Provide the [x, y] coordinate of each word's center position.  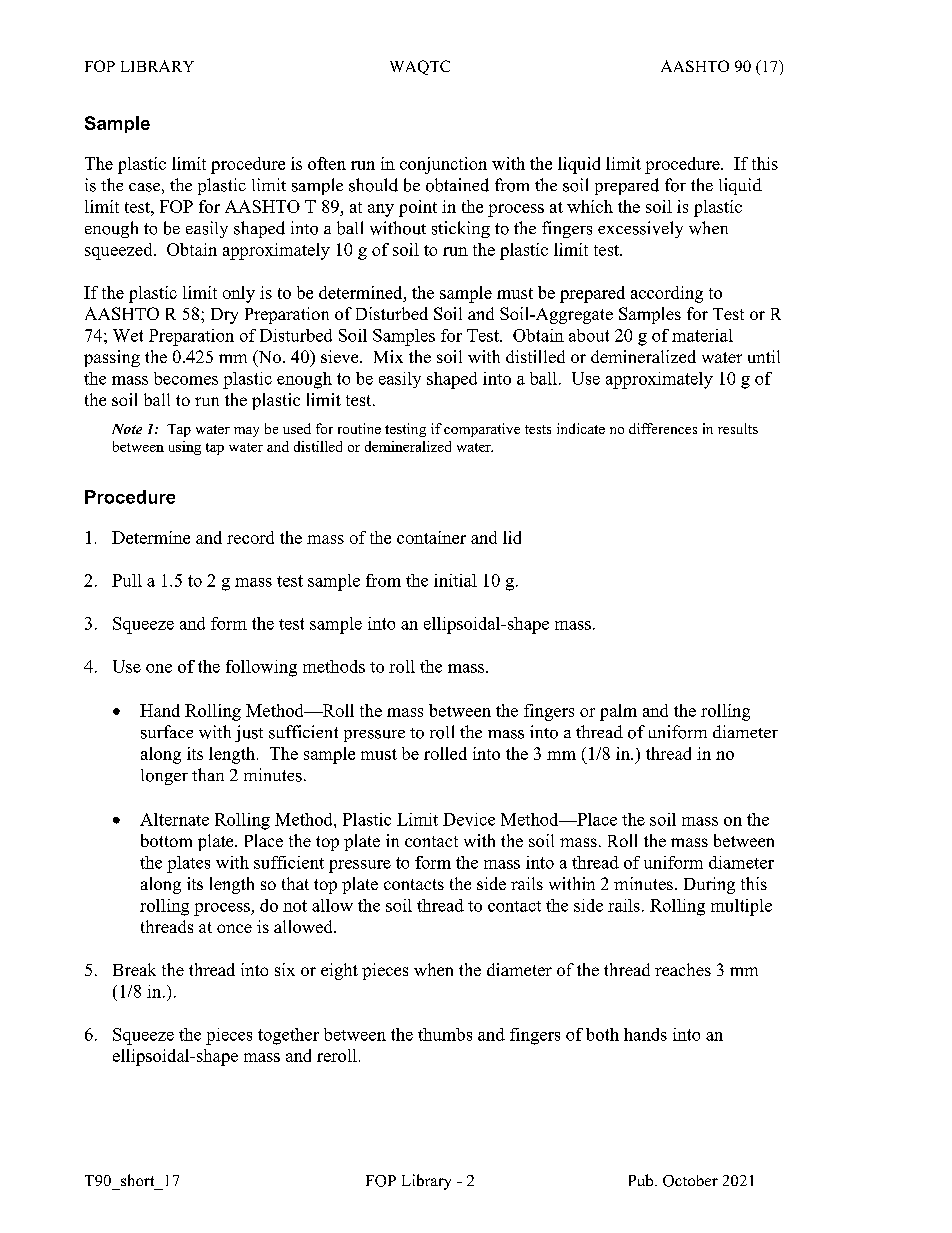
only [239, 294]
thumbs [445, 1034]
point [418, 208]
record [250, 537]
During [709, 885]
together [288, 1036]
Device [469, 819]
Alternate [174, 819]
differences [663, 428]
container [431, 537]
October [690, 1181]
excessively [640, 229]
